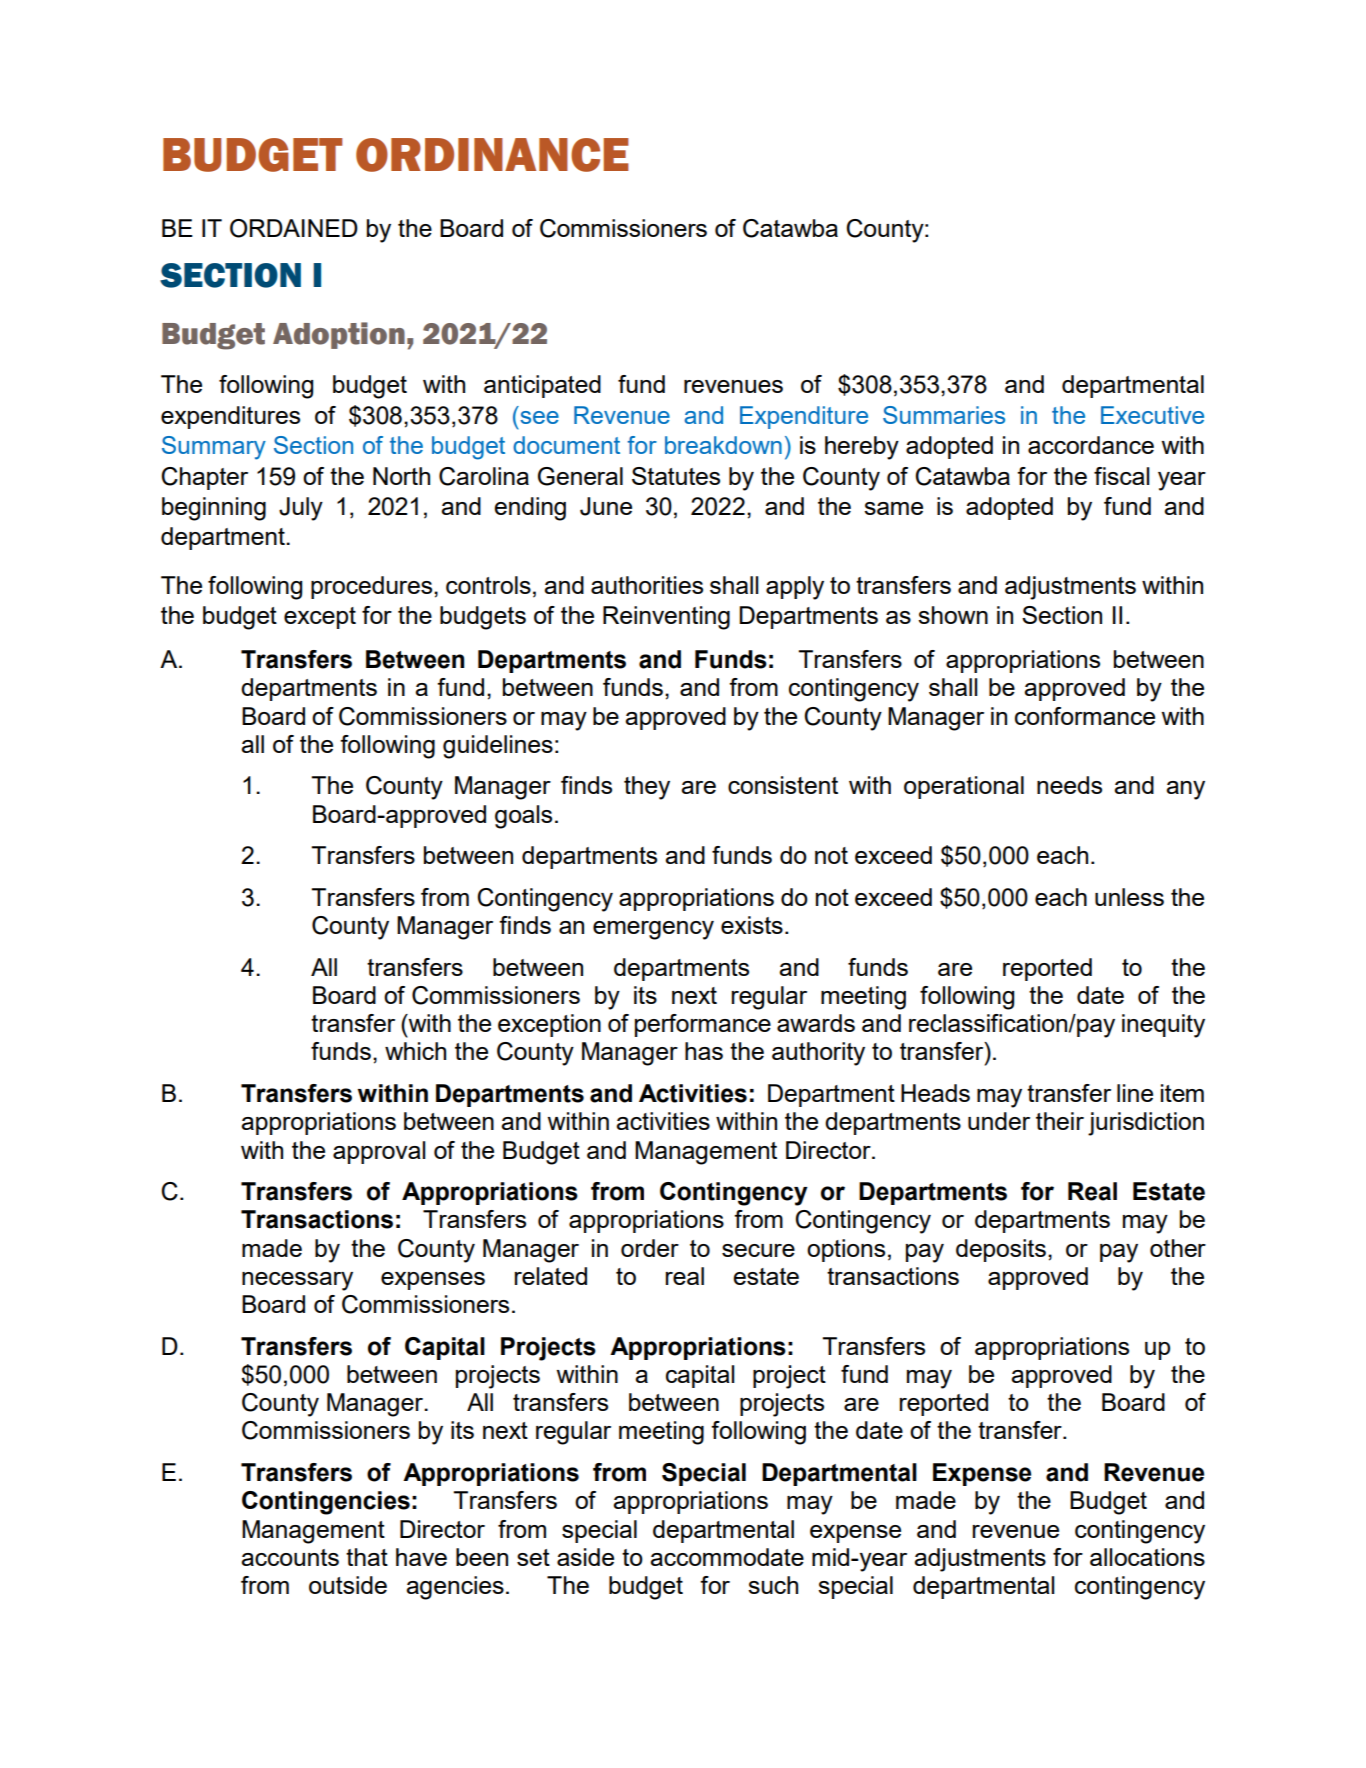 This page has height=1768, width=1366. Describe the element at coordinates (1152, 415) in the page. I see `Executive` at that location.
